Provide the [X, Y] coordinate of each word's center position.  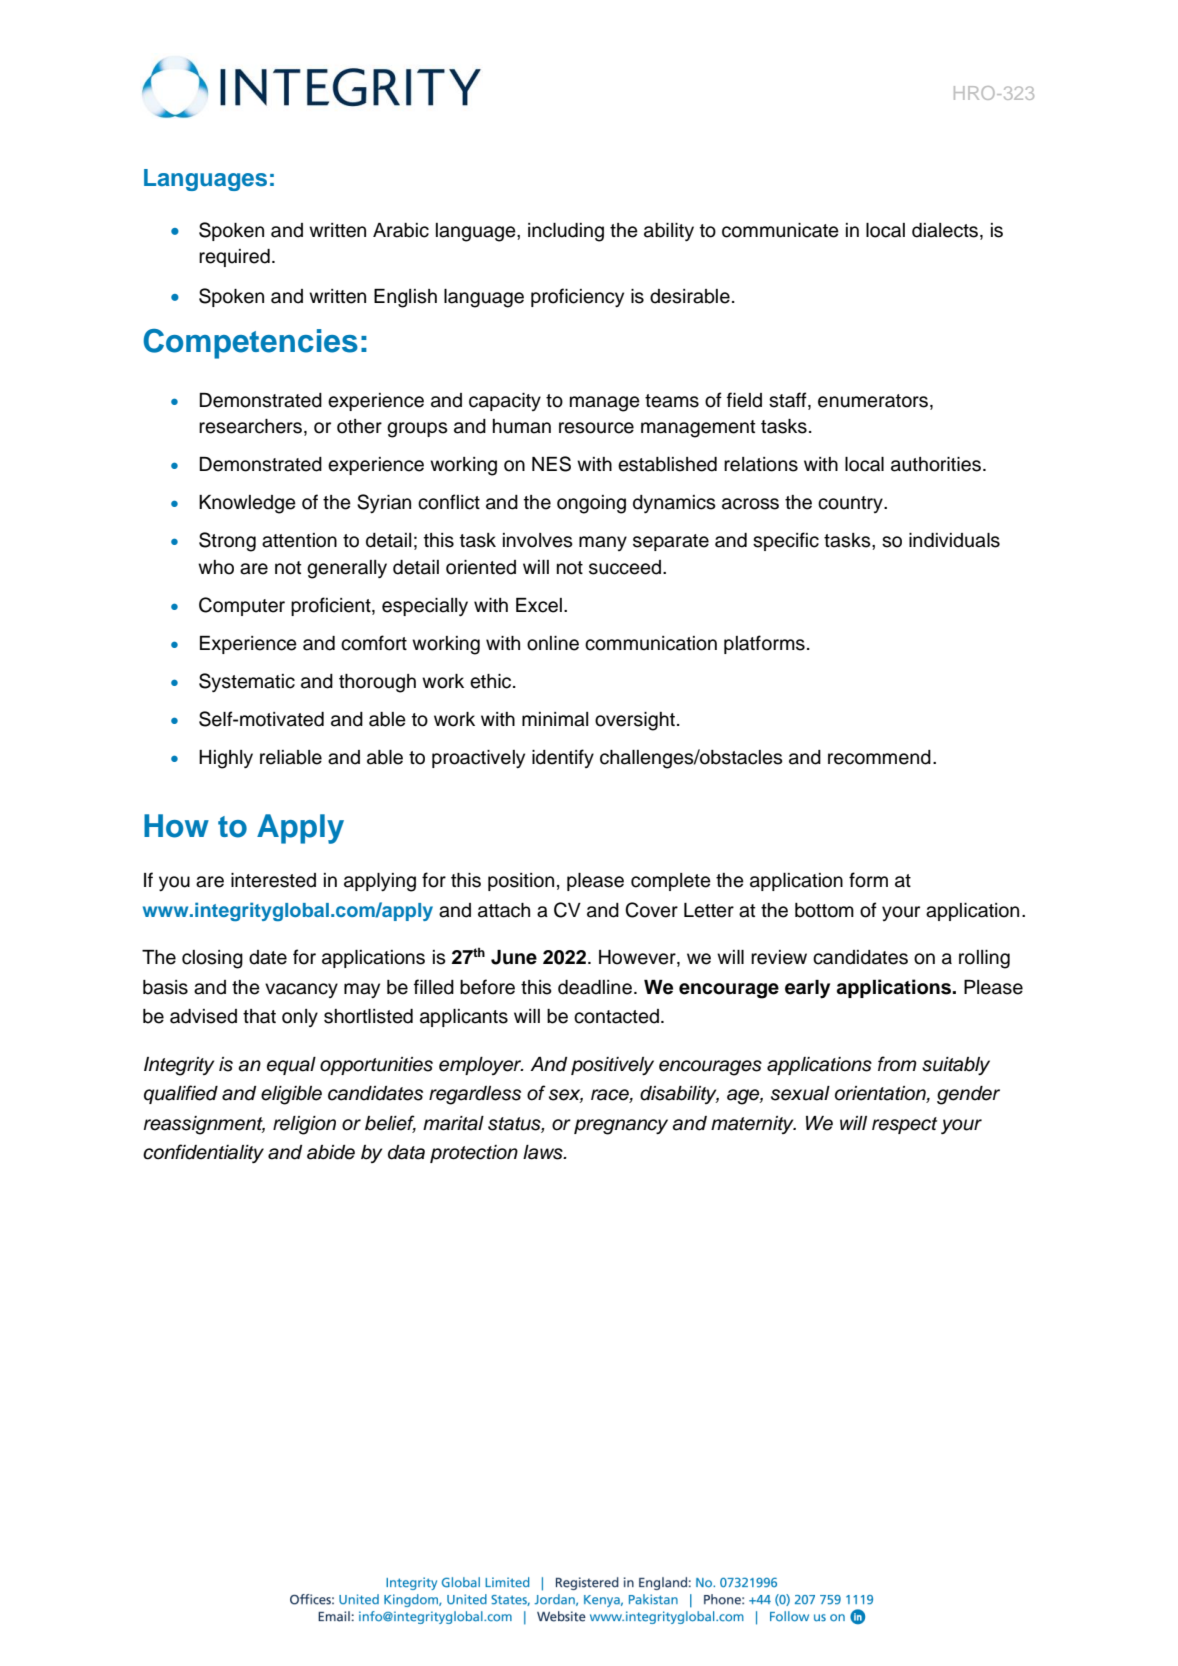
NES [551, 464]
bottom [824, 910]
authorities [936, 464]
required [234, 258]
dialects [945, 230]
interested [273, 880]
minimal [555, 719]
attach [504, 910]
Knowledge [247, 504]
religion [304, 1125]
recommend [879, 757]
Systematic [247, 682]
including [566, 232]
